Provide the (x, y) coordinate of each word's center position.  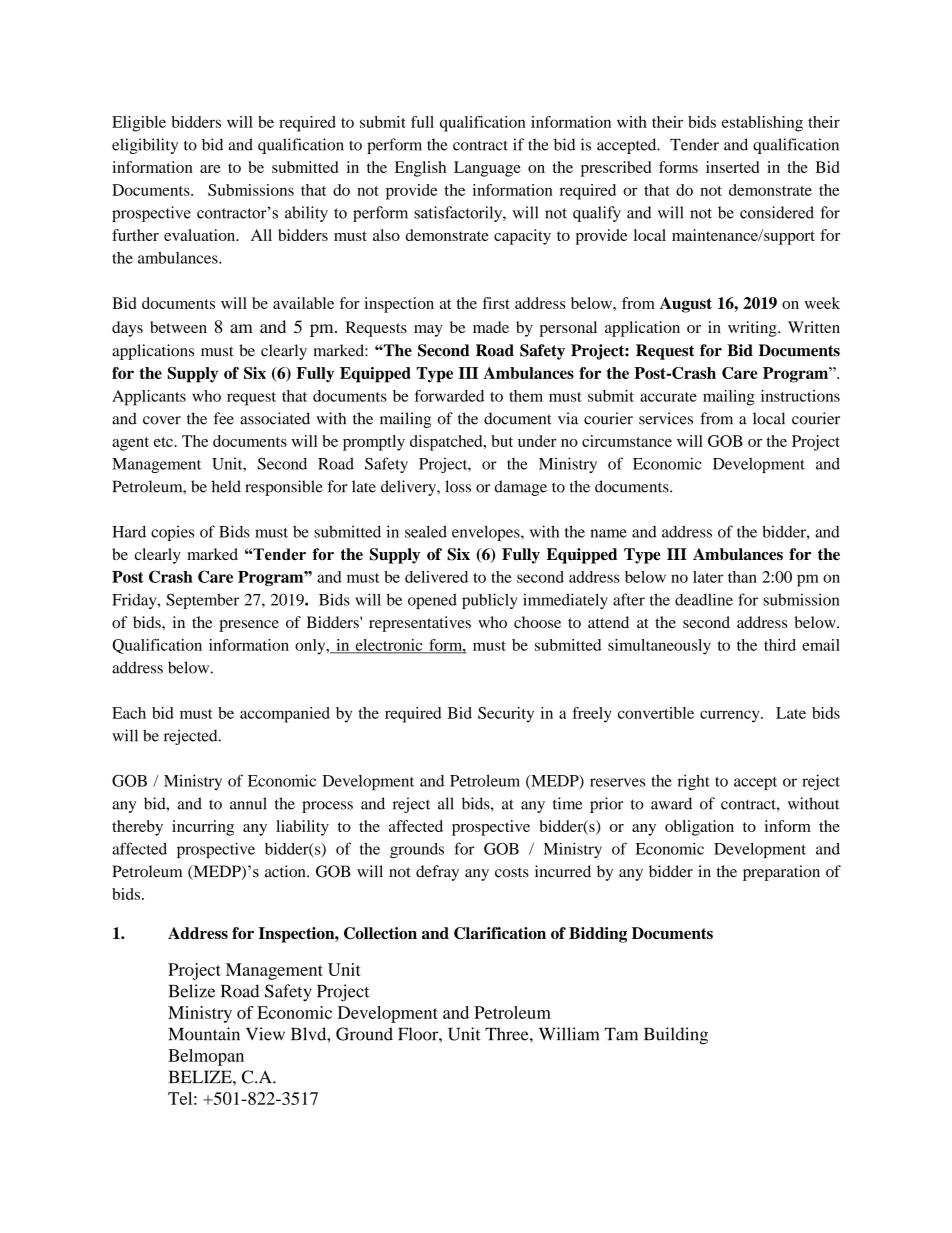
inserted (732, 167)
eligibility (145, 146)
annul (248, 803)
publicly (490, 601)
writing (753, 329)
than (742, 577)
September (202, 601)
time (567, 803)
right (694, 782)
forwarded (449, 396)
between (178, 327)
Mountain (204, 1034)
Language (487, 169)
